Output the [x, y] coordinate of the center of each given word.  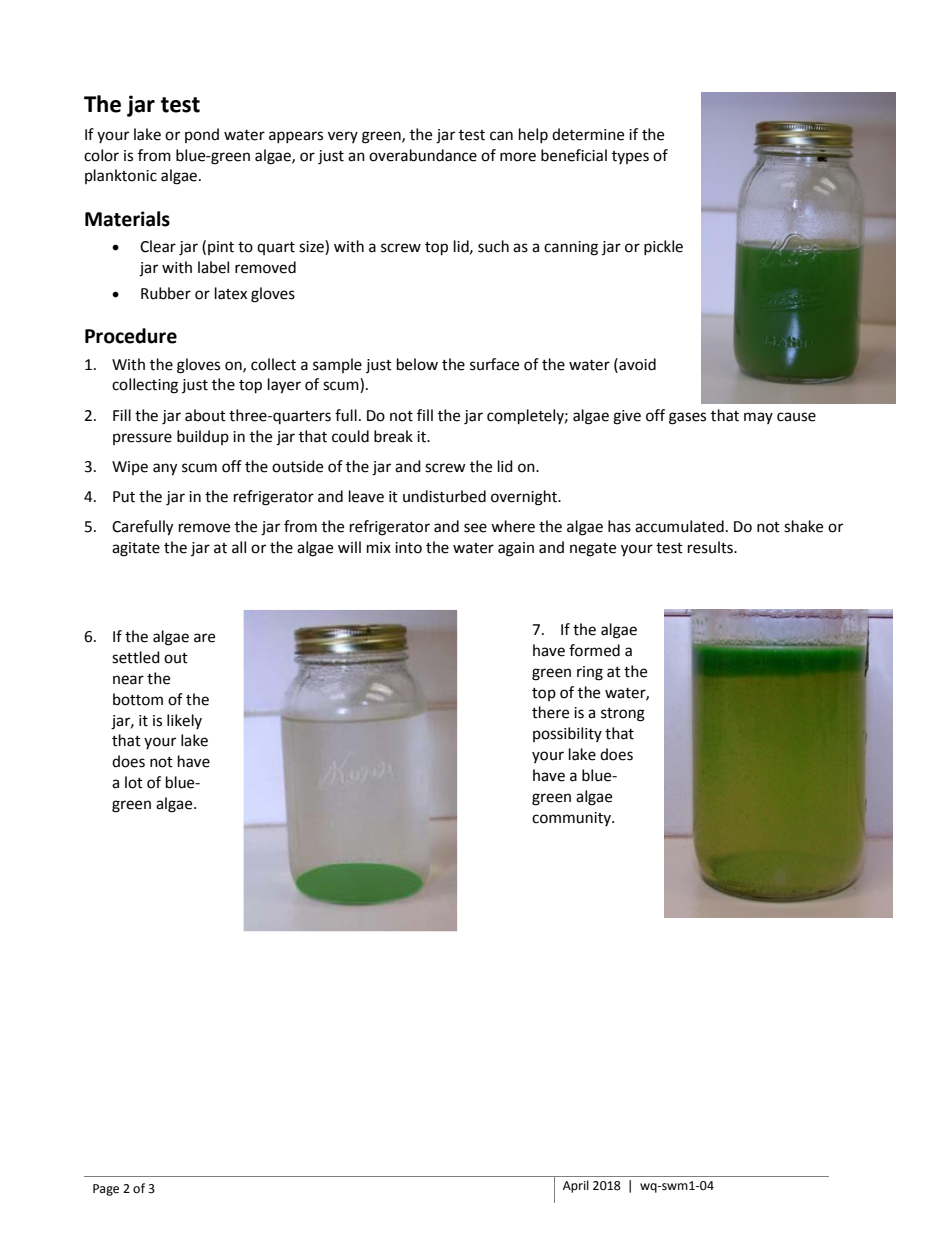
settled [136, 657]
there [550, 712]
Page [106, 1190]
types [630, 157]
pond [202, 135]
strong [623, 715]
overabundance [423, 155]
